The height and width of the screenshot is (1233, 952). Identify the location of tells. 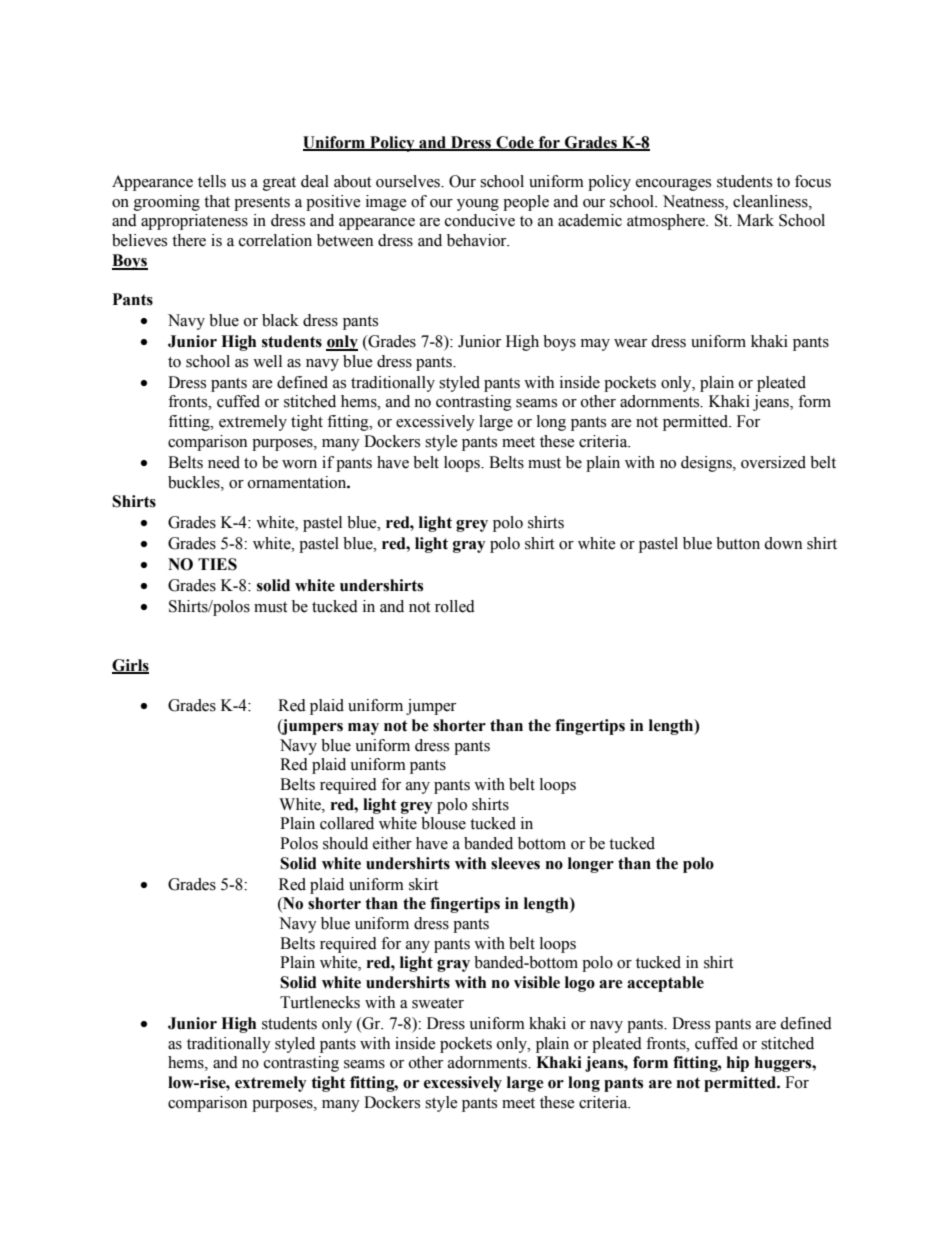
(212, 181).
